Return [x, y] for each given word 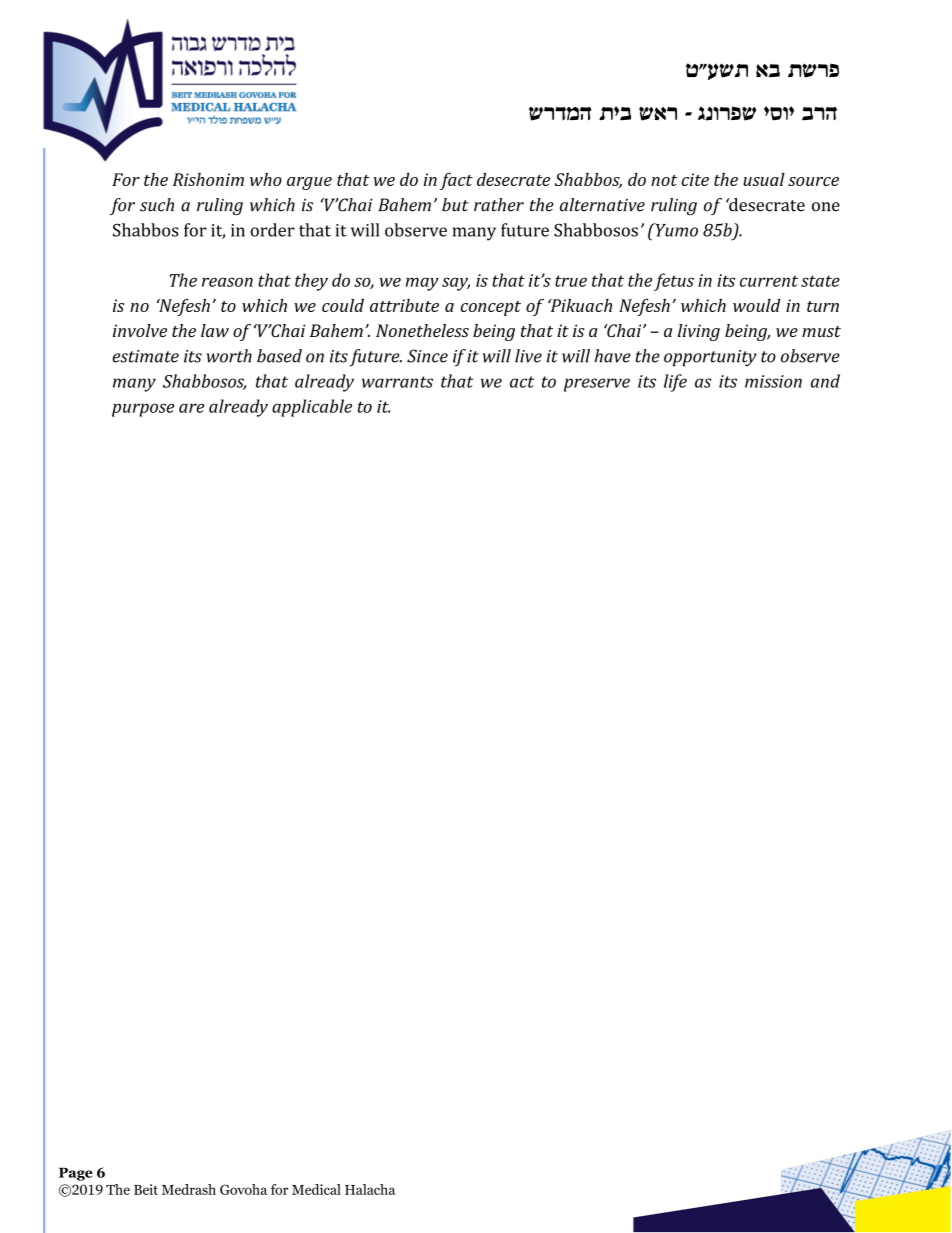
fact [456, 181]
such [157, 205]
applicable [312, 408]
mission [773, 381]
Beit [146, 1189]
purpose [143, 410]
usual [764, 179]
